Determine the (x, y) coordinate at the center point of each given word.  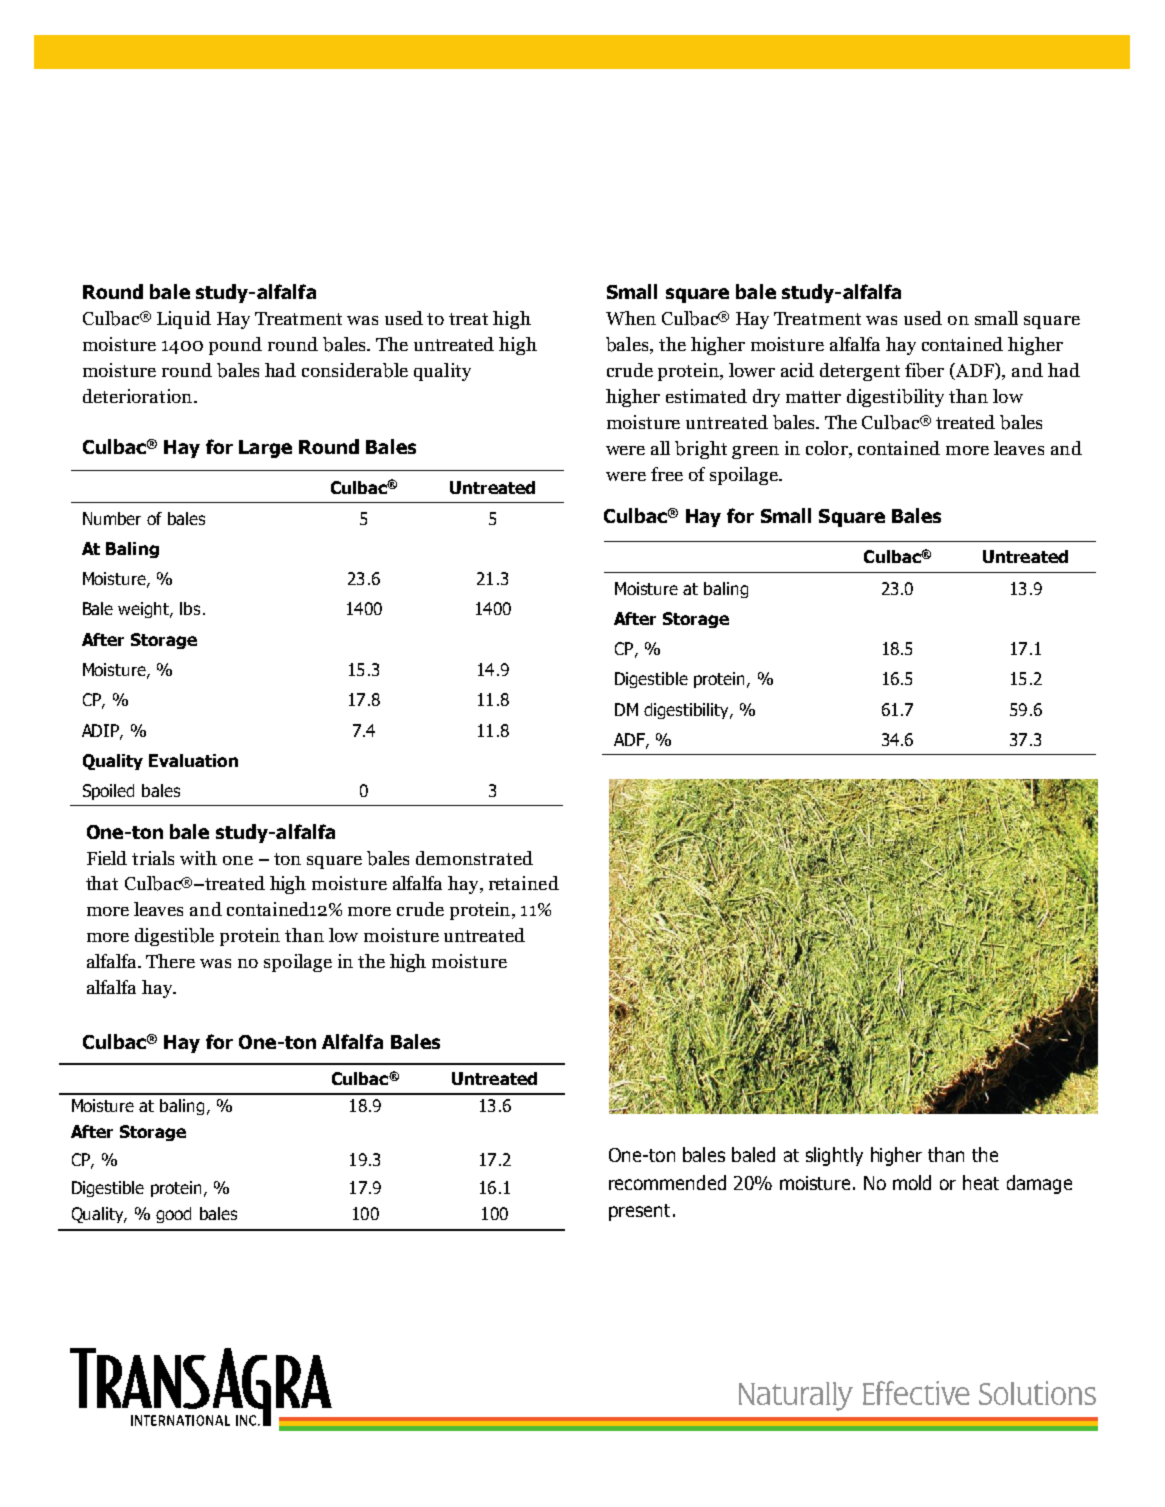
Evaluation (193, 760)
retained (524, 883)
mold (912, 1182)
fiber (924, 370)
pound (235, 346)
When (631, 318)
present (639, 1212)
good (173, 1215)
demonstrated (474, 858)
